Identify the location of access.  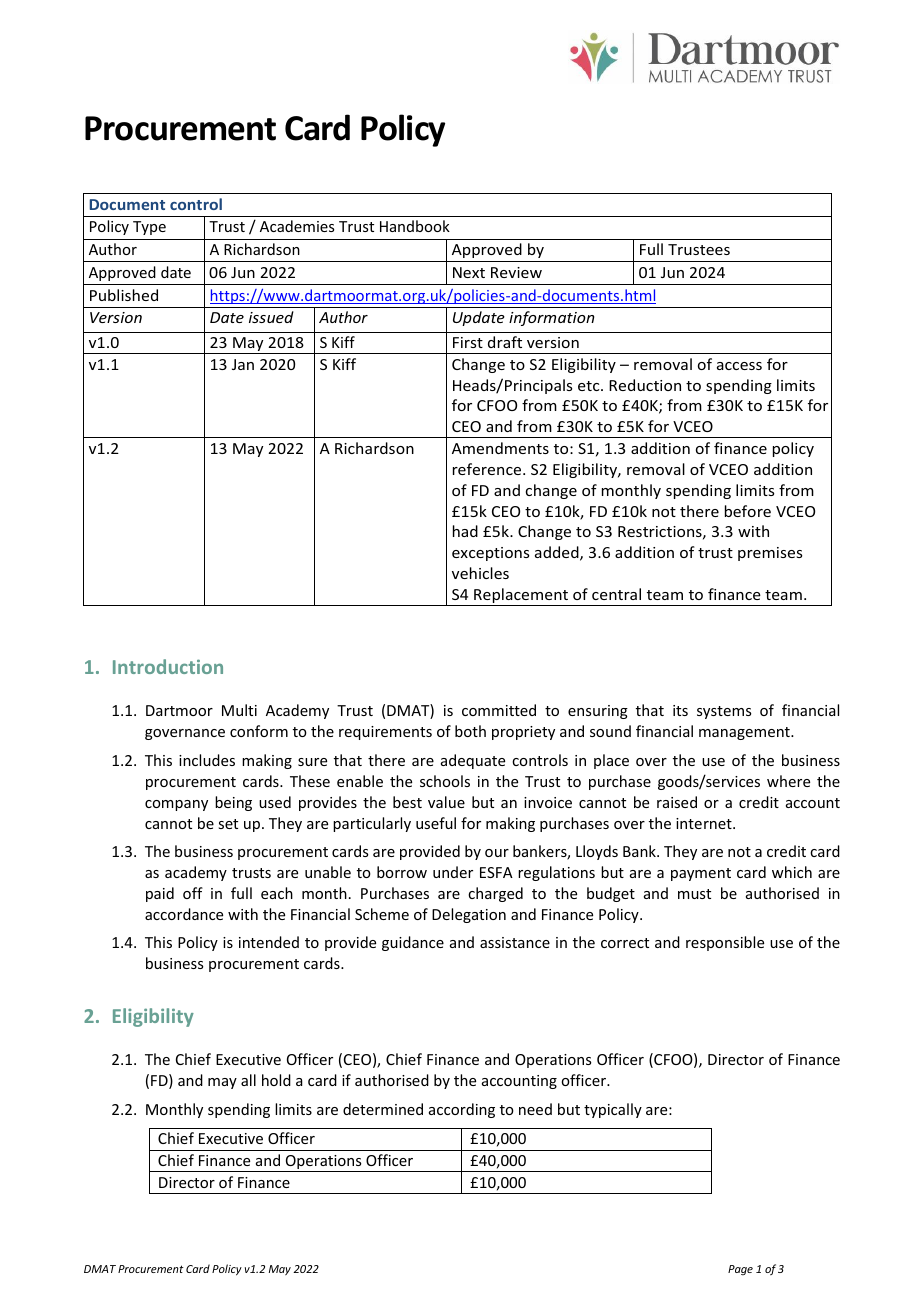
(739, 366).
